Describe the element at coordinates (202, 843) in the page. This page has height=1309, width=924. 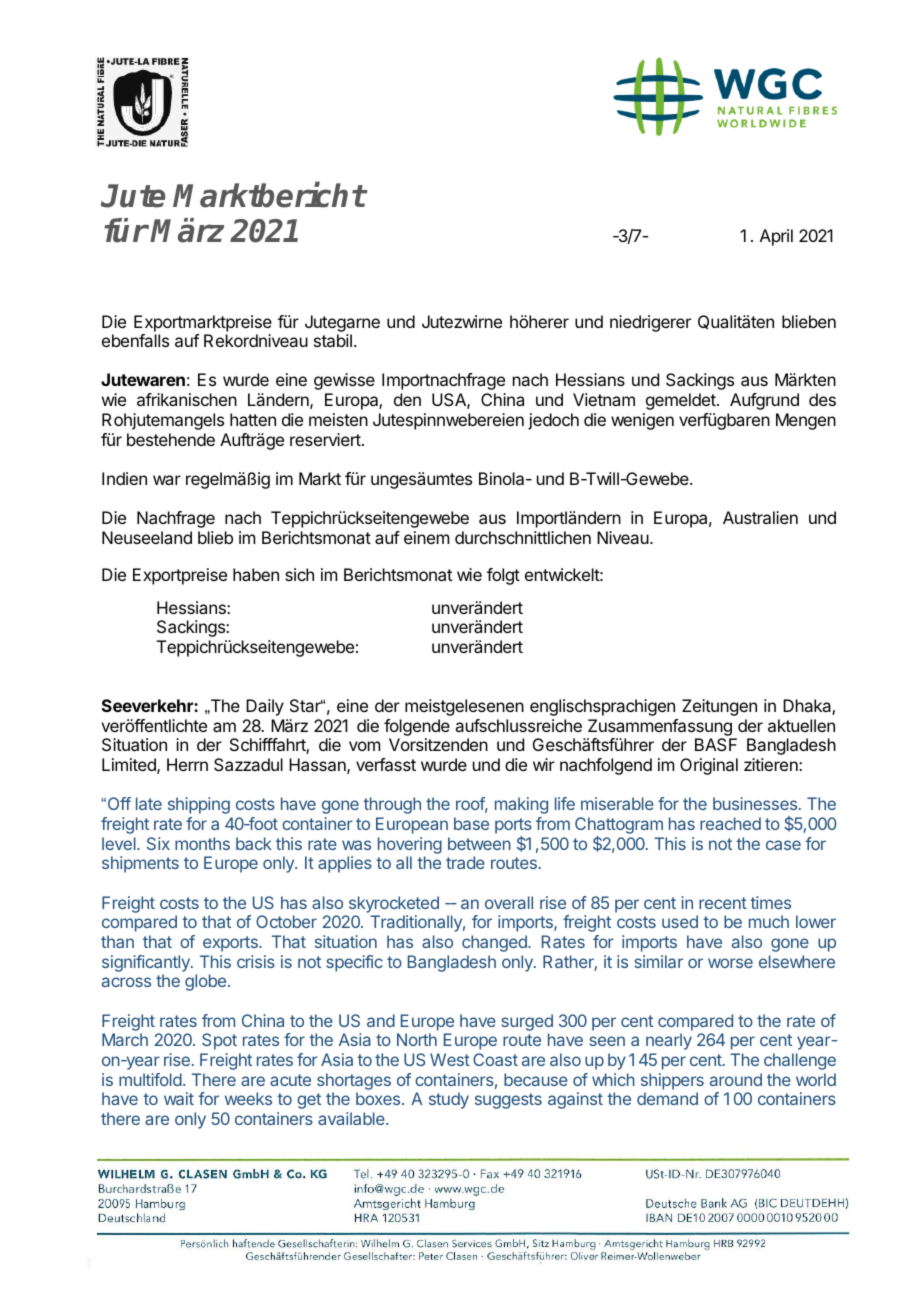
I see `months` at that location.
